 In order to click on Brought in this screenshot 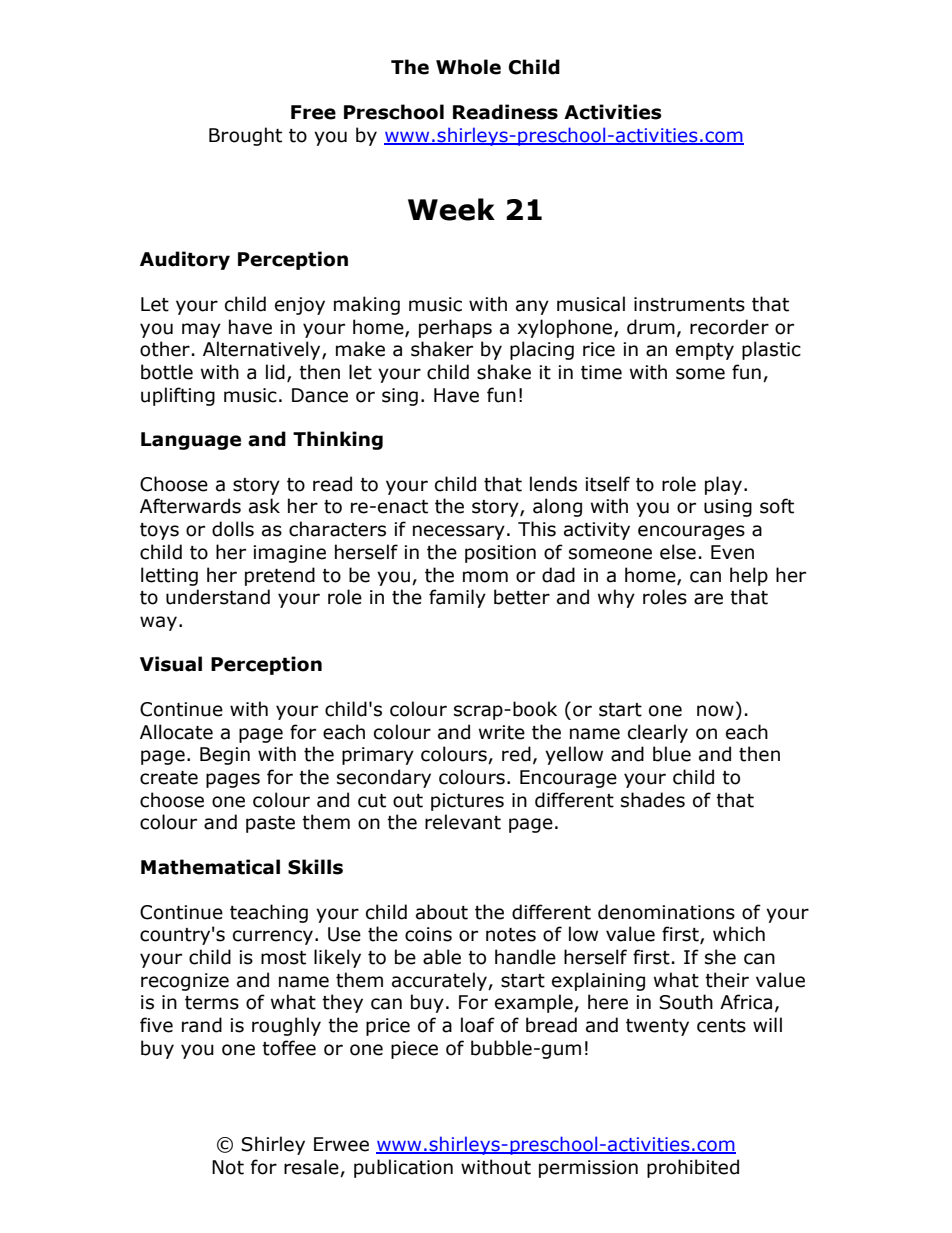, I will do `click(245, 136)`.
